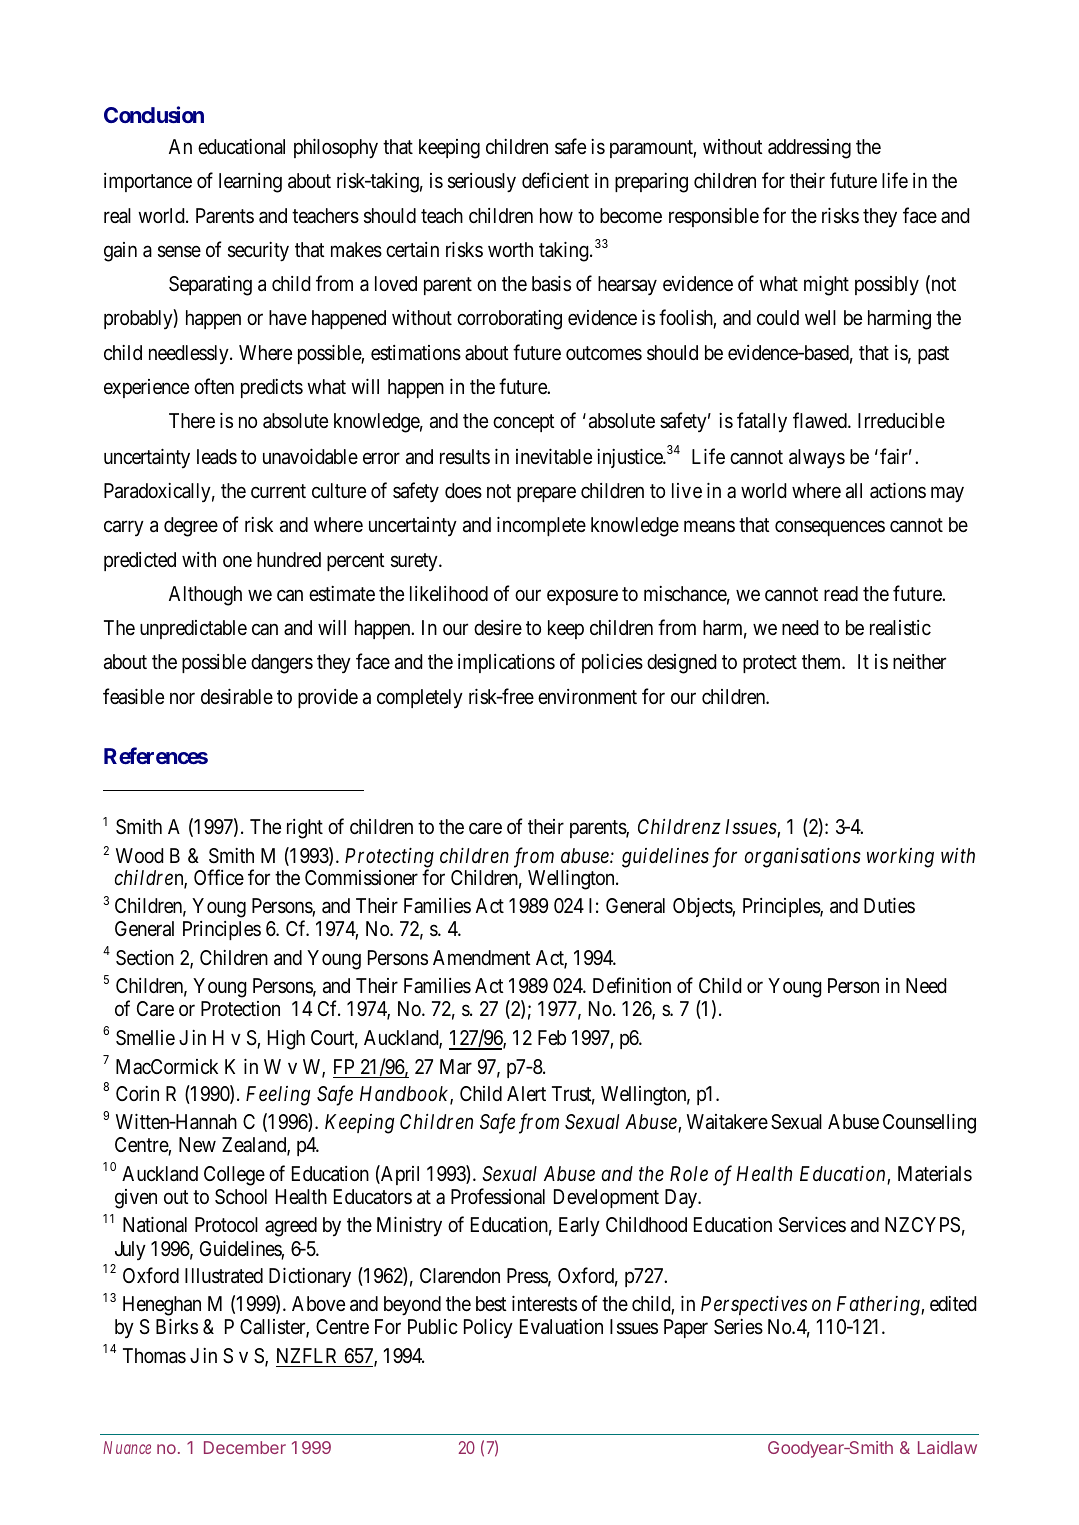  I want to click on Laidlaw, so click(947, 1447).
